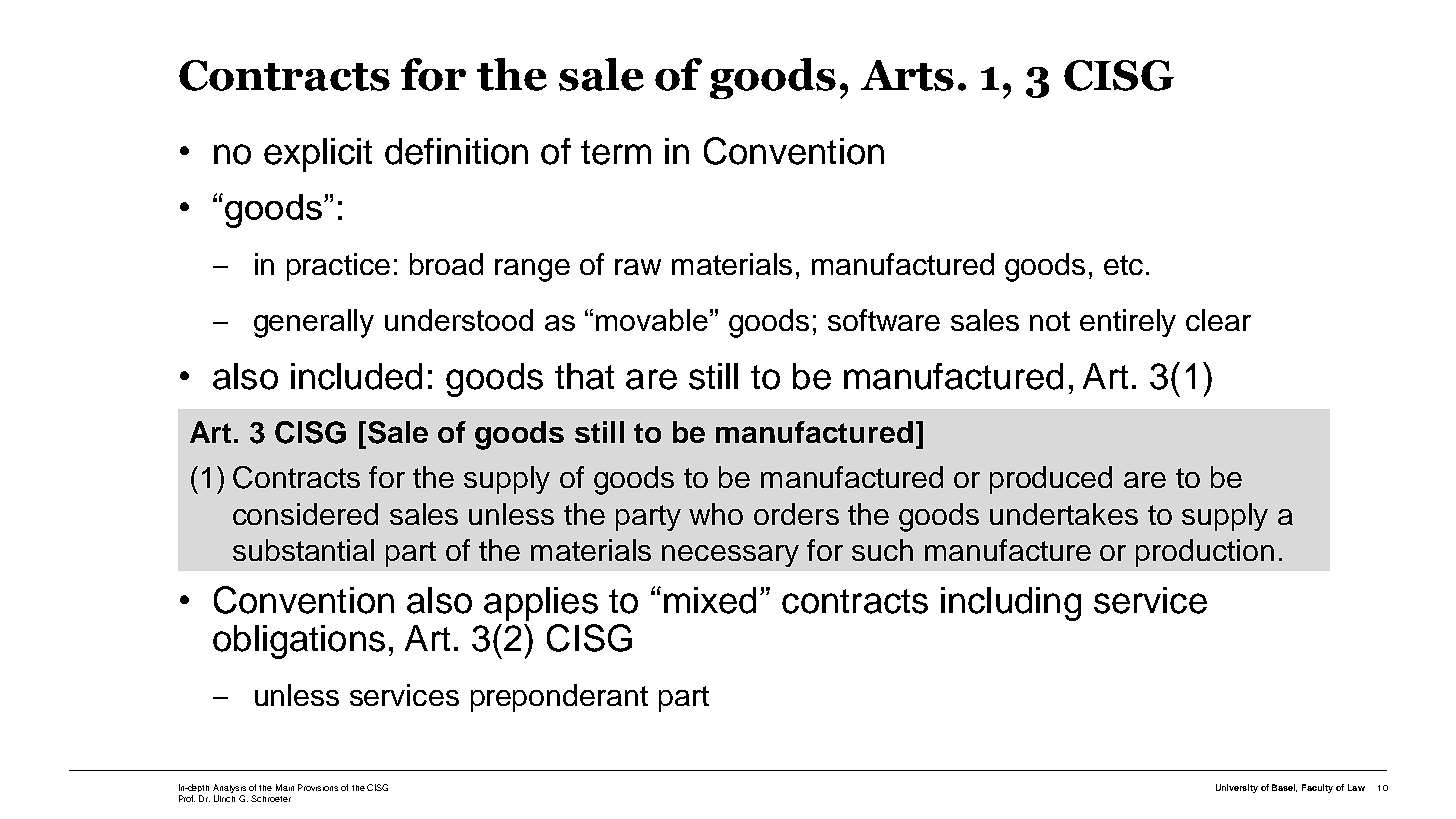  Describe the element at coordinates (356, 376) in the image. I see `included` at that location.
